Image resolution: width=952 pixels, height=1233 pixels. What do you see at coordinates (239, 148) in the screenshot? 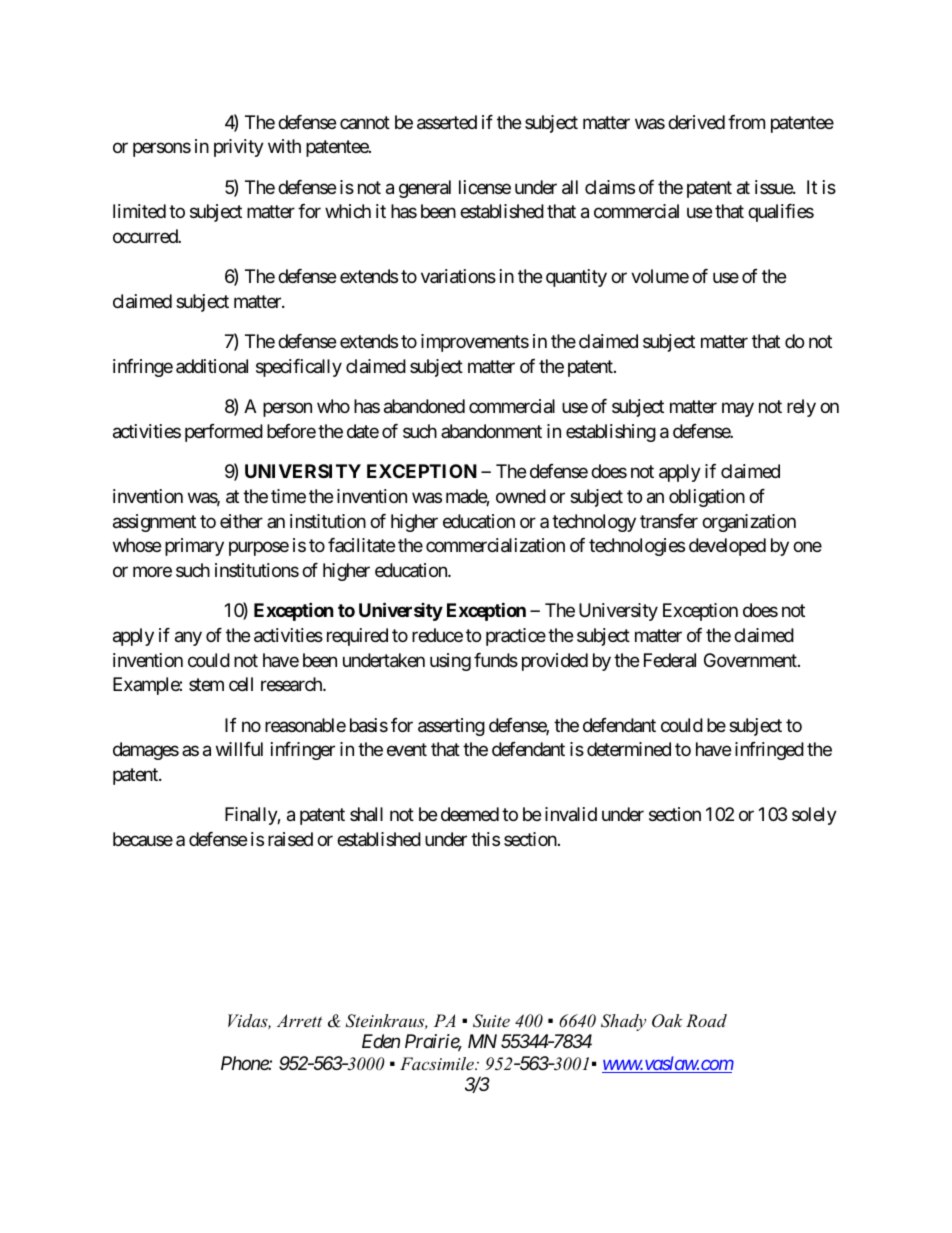
I see `privity` at bounding box center [239, 148].
